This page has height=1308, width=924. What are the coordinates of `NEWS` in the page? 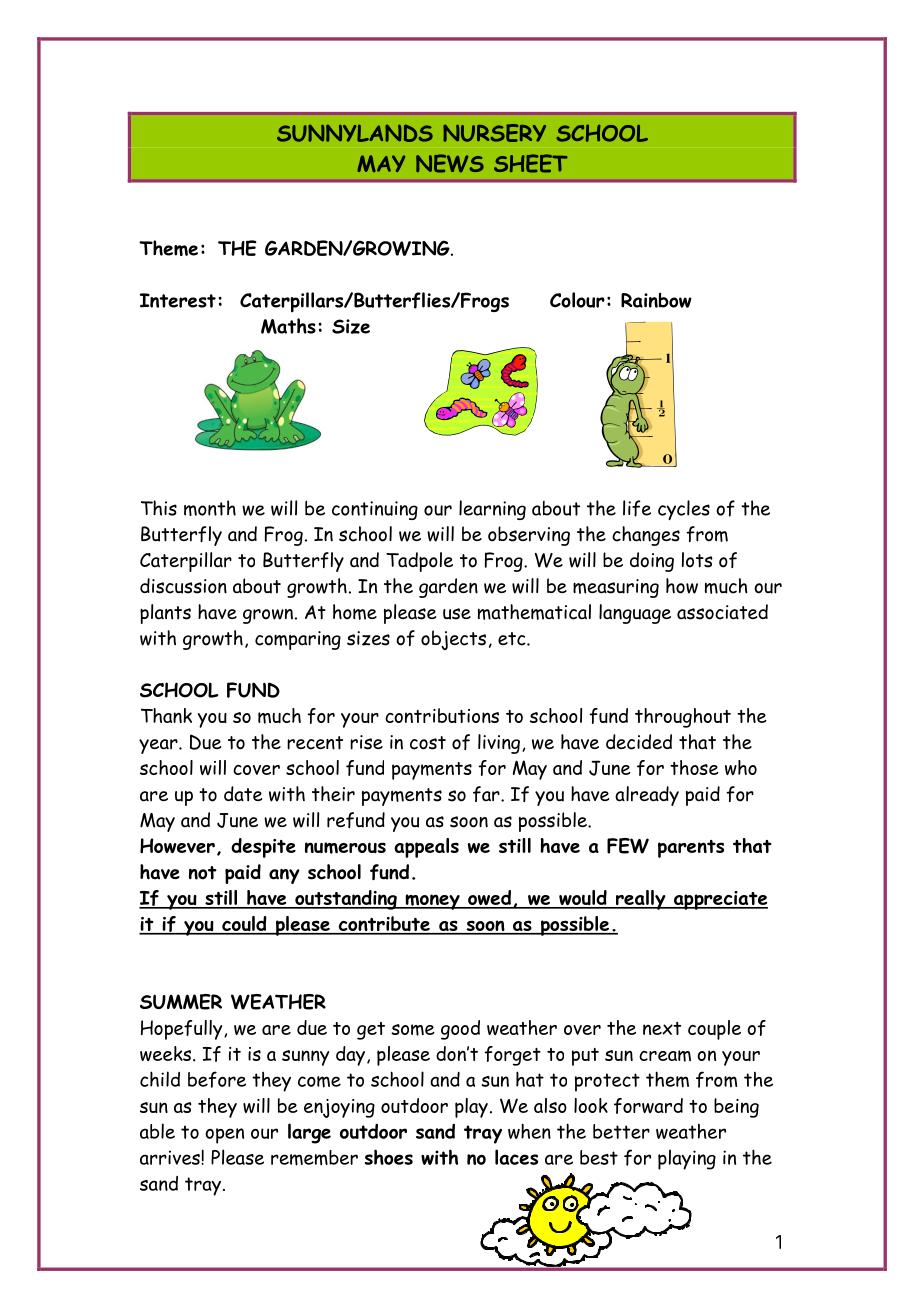 It's located at (450, 163).
